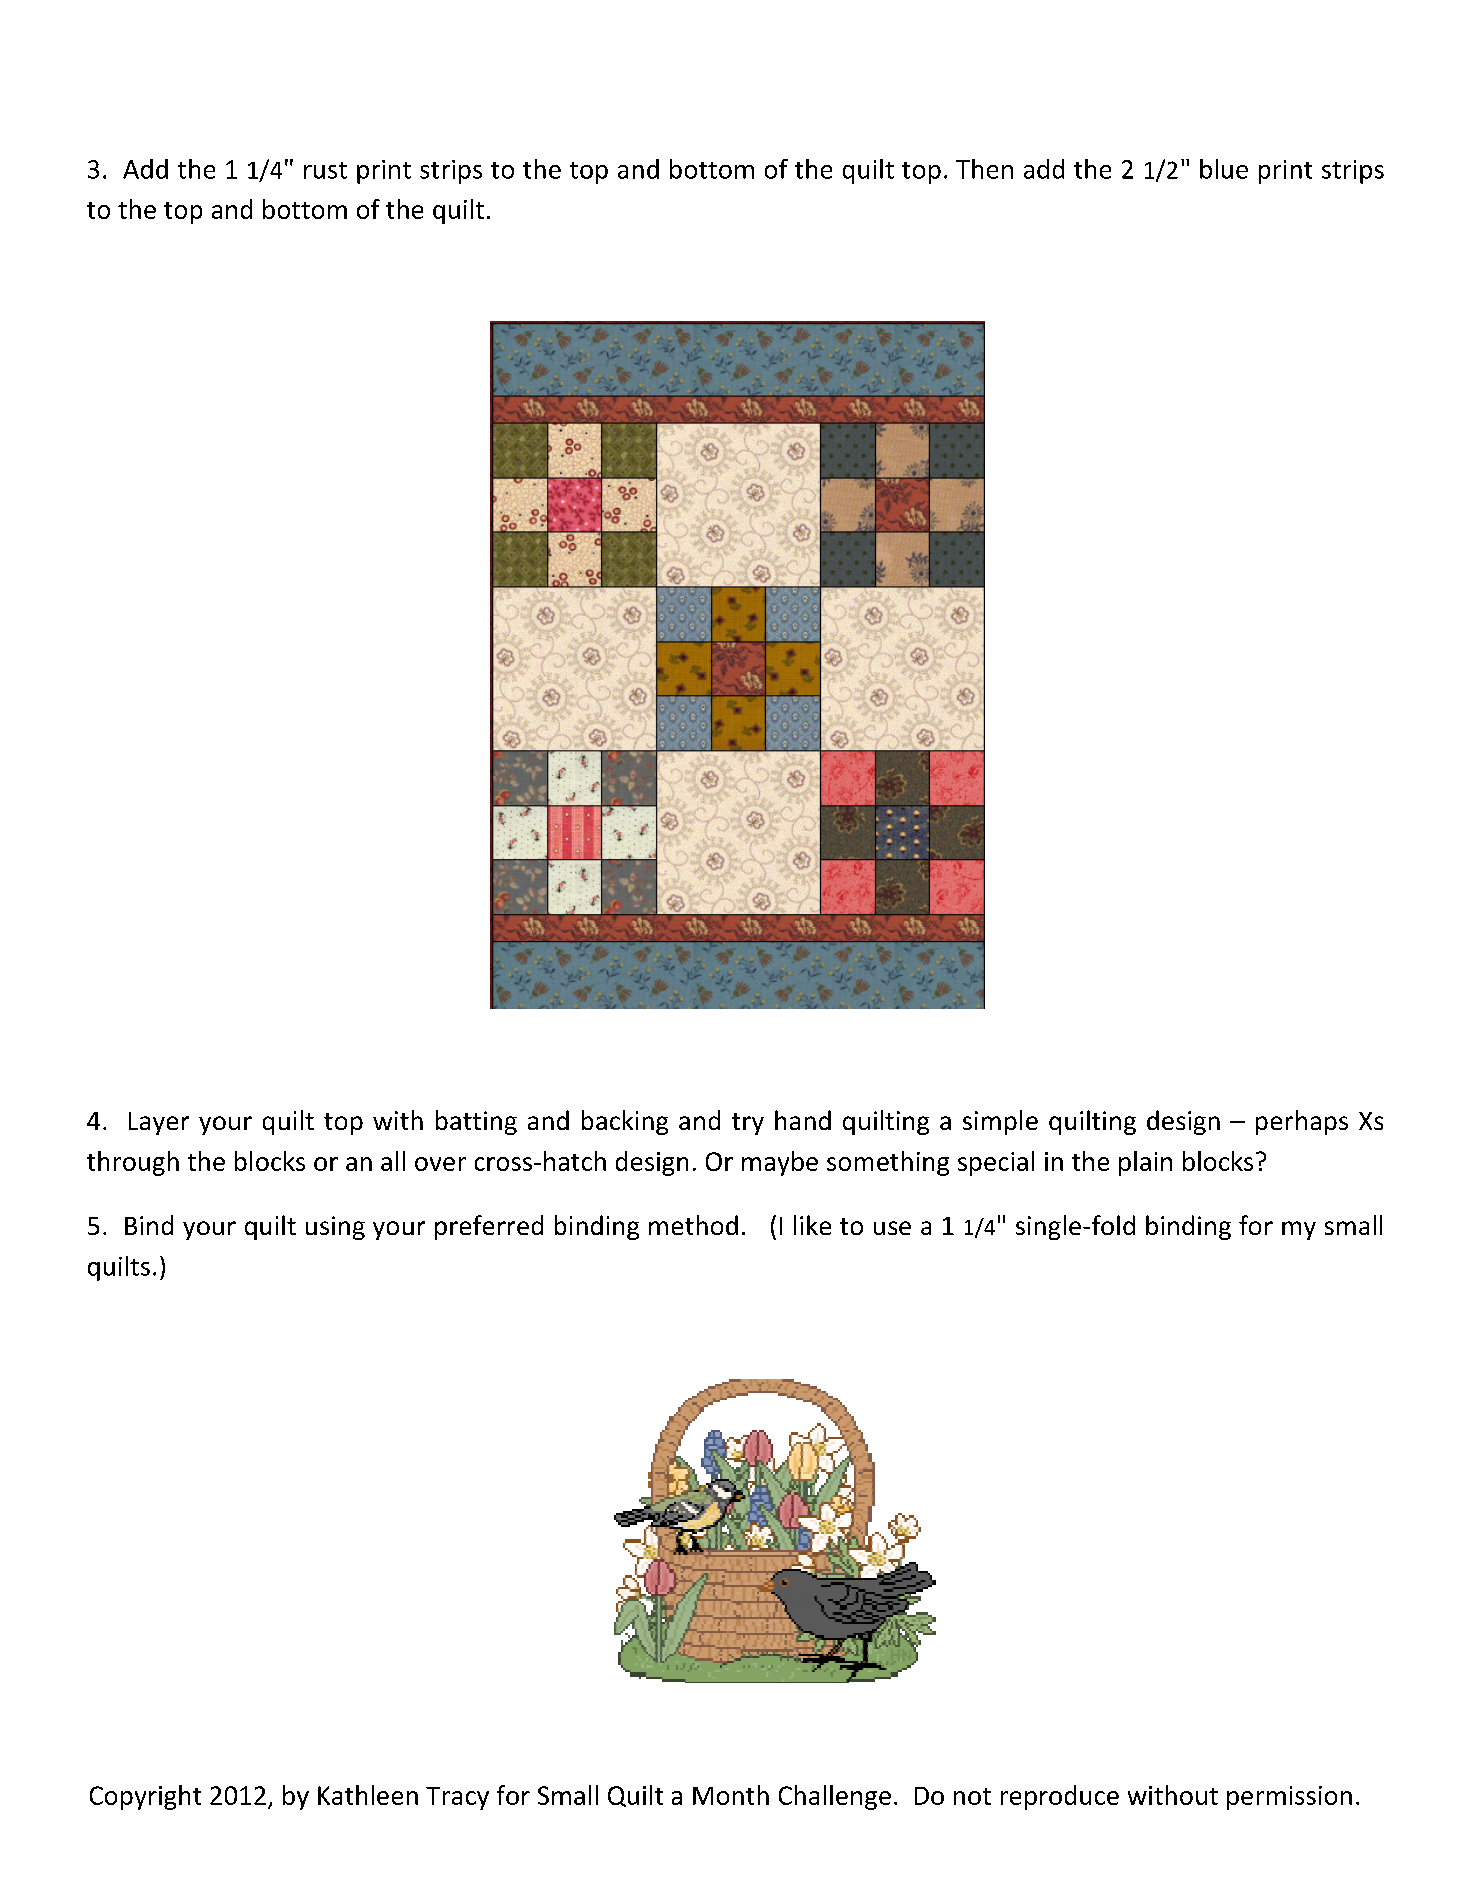  Describe the element at coordinates (1145, 1163) in the document. I see `plain` at that location.
